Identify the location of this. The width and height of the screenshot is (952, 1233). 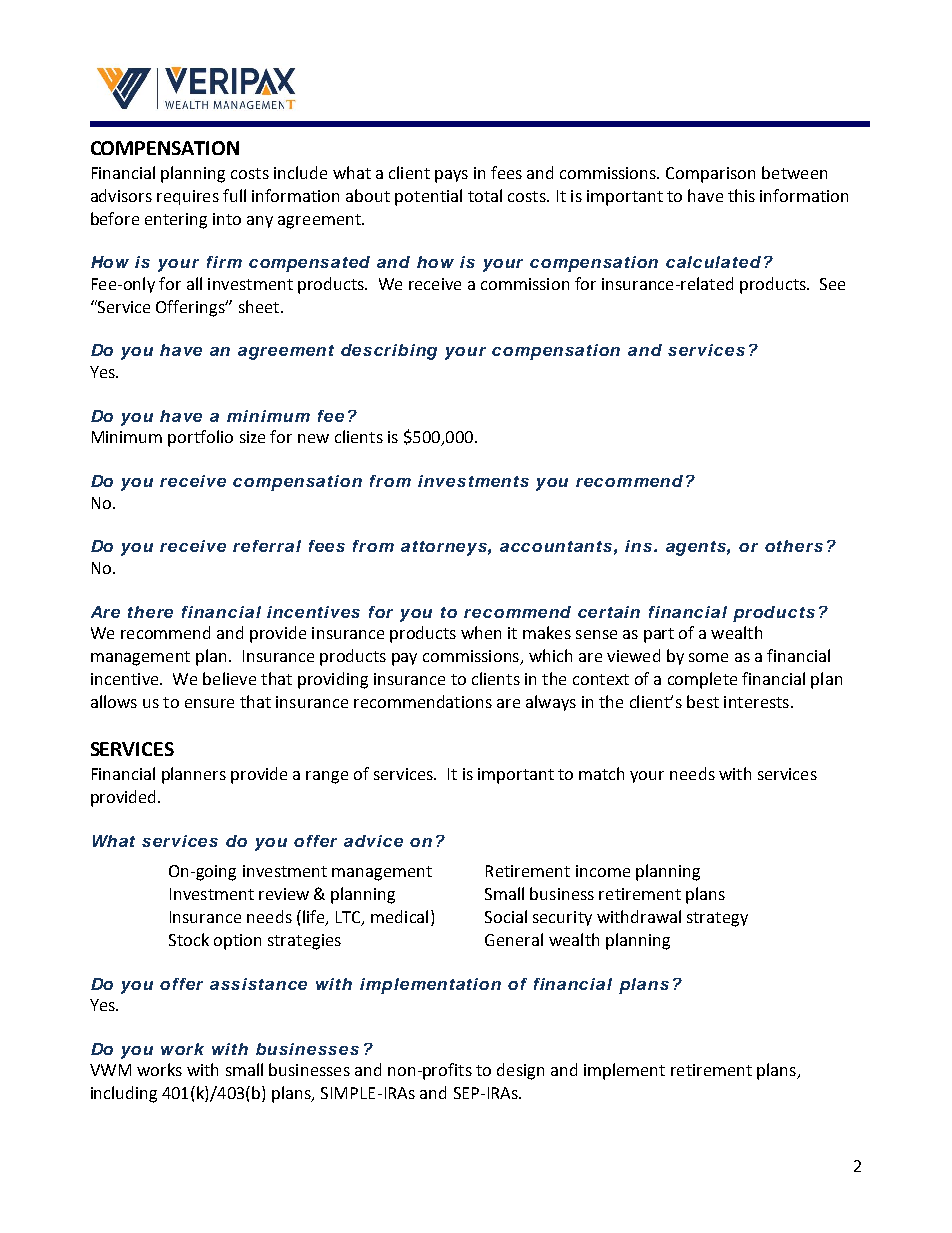
(741, 195).
